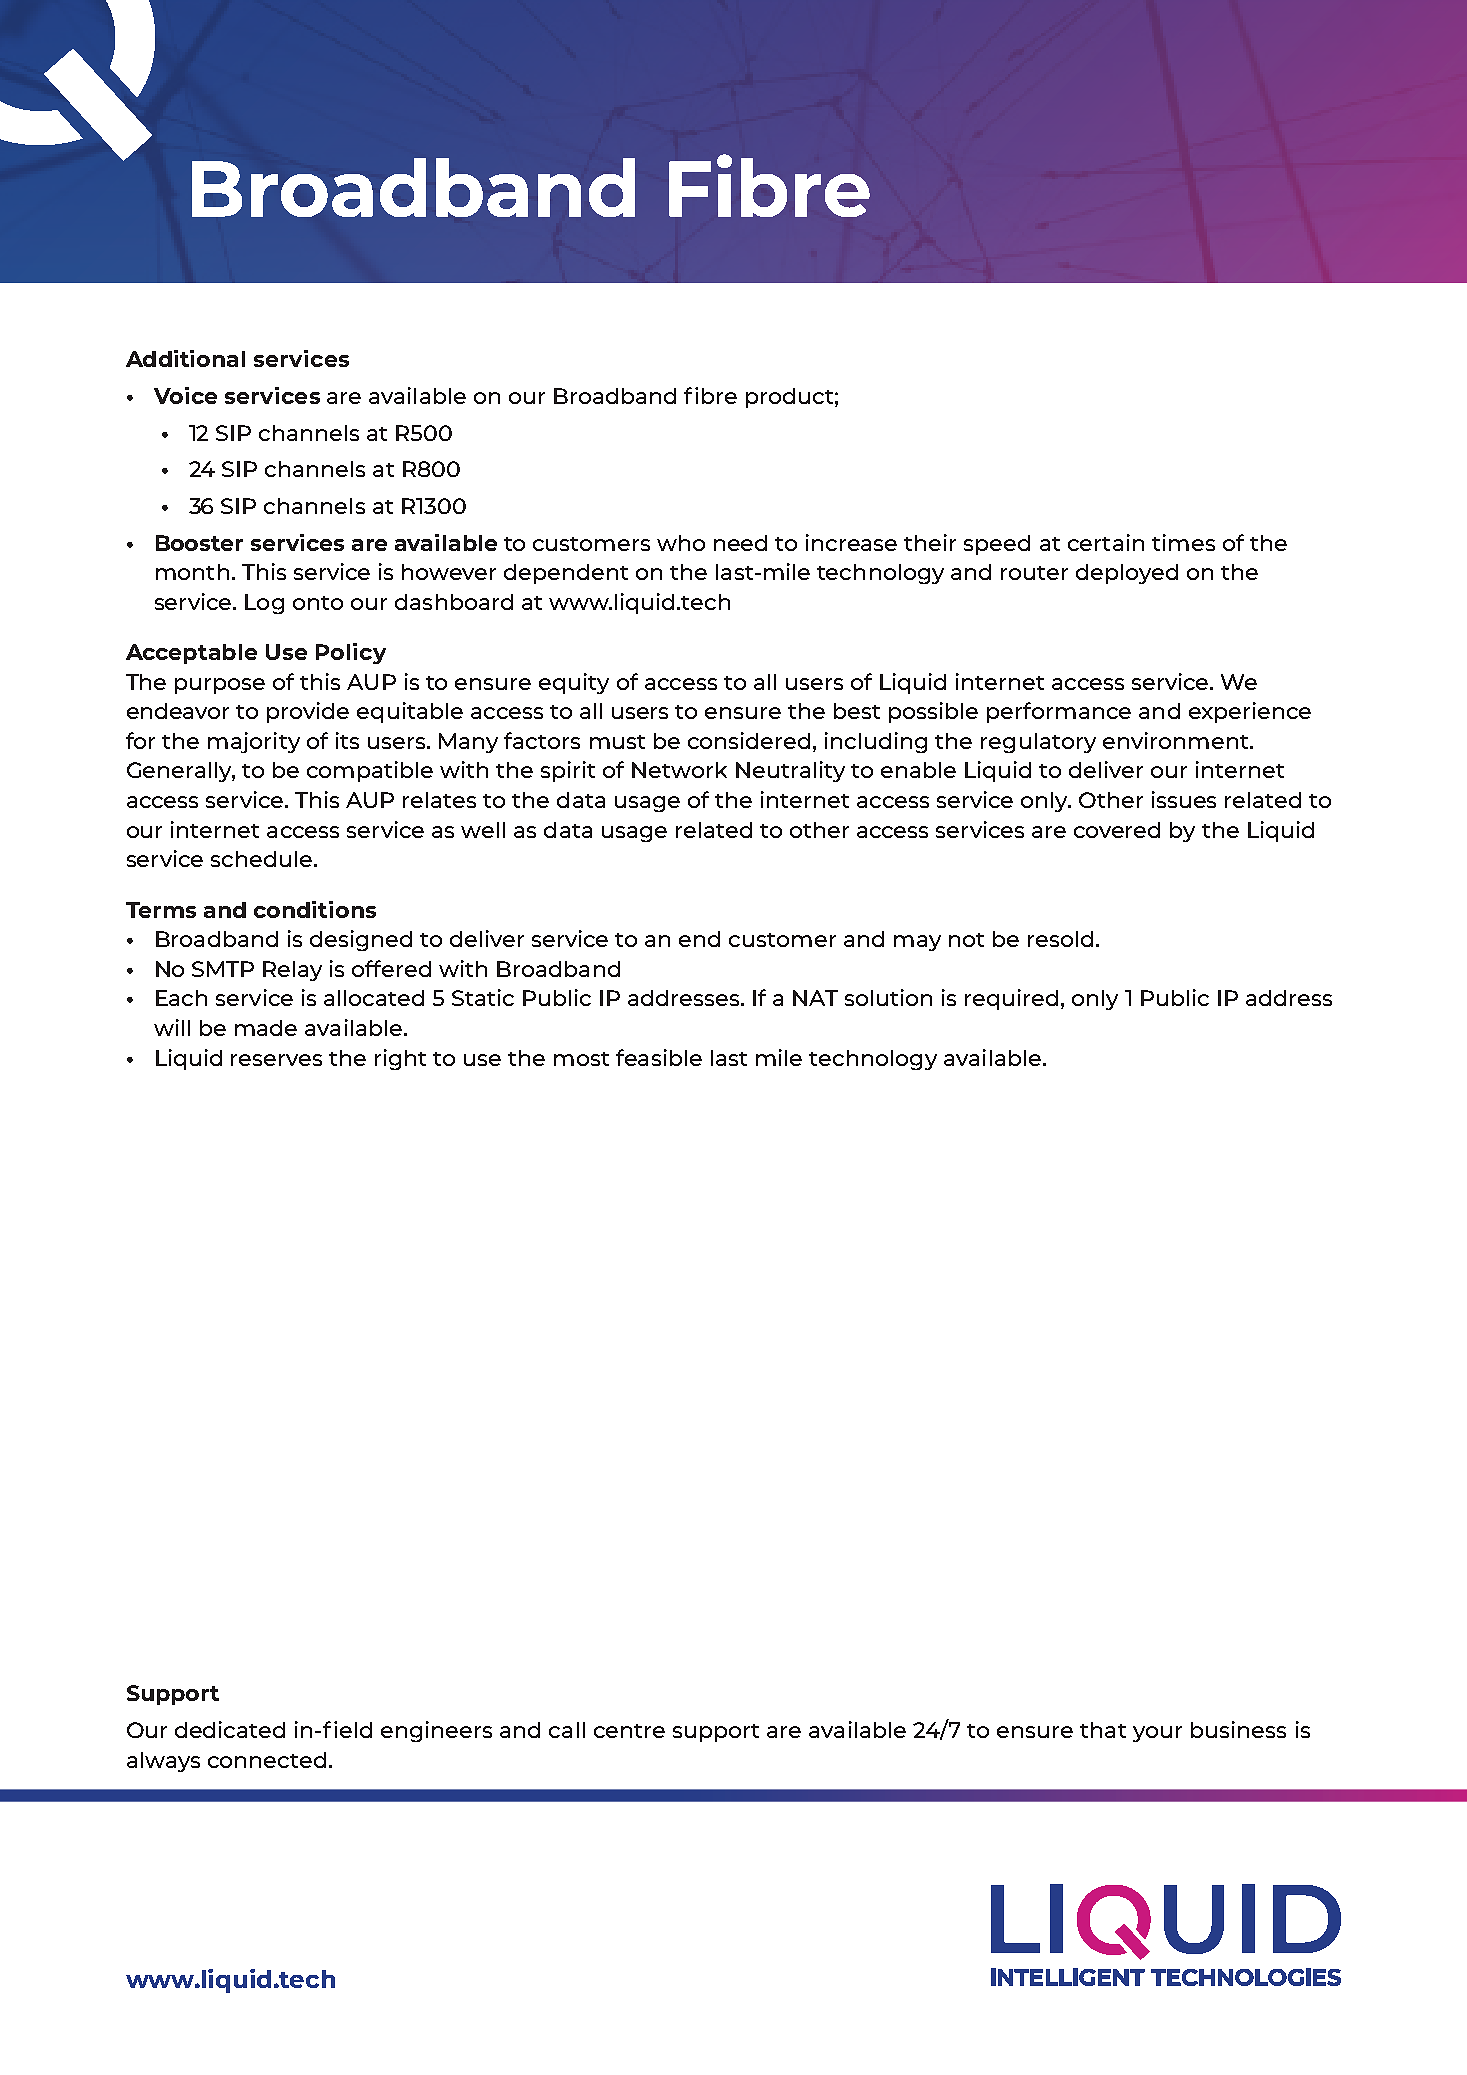 The image size is (1467, 2075). I want to click on who, so click(681, 543).
